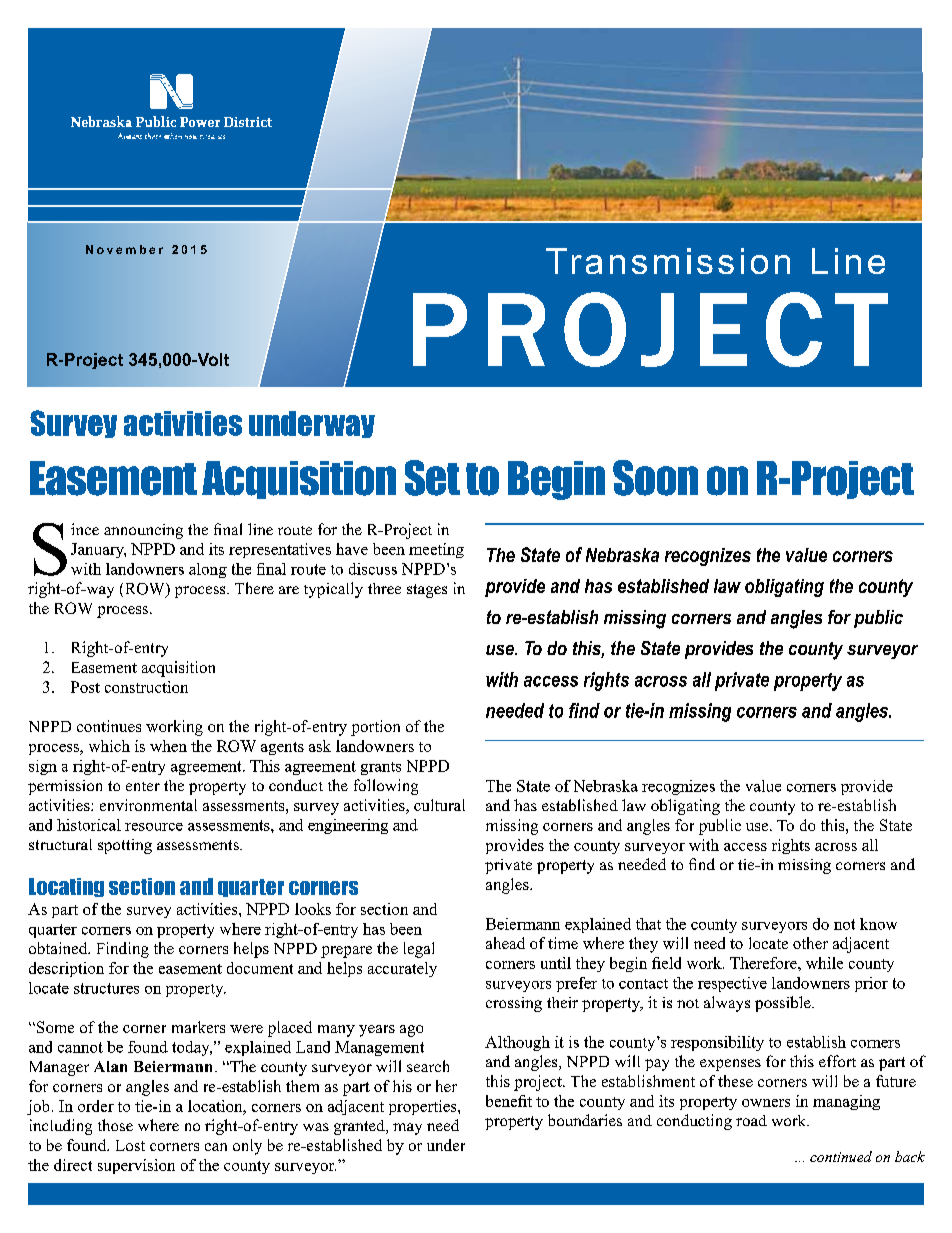 Image resolution: width=952 pixels, height=1233 pixels. What do you see at coordinates (59, 948) in the document?
I see `obtained` at bounding box center [59, 948].
